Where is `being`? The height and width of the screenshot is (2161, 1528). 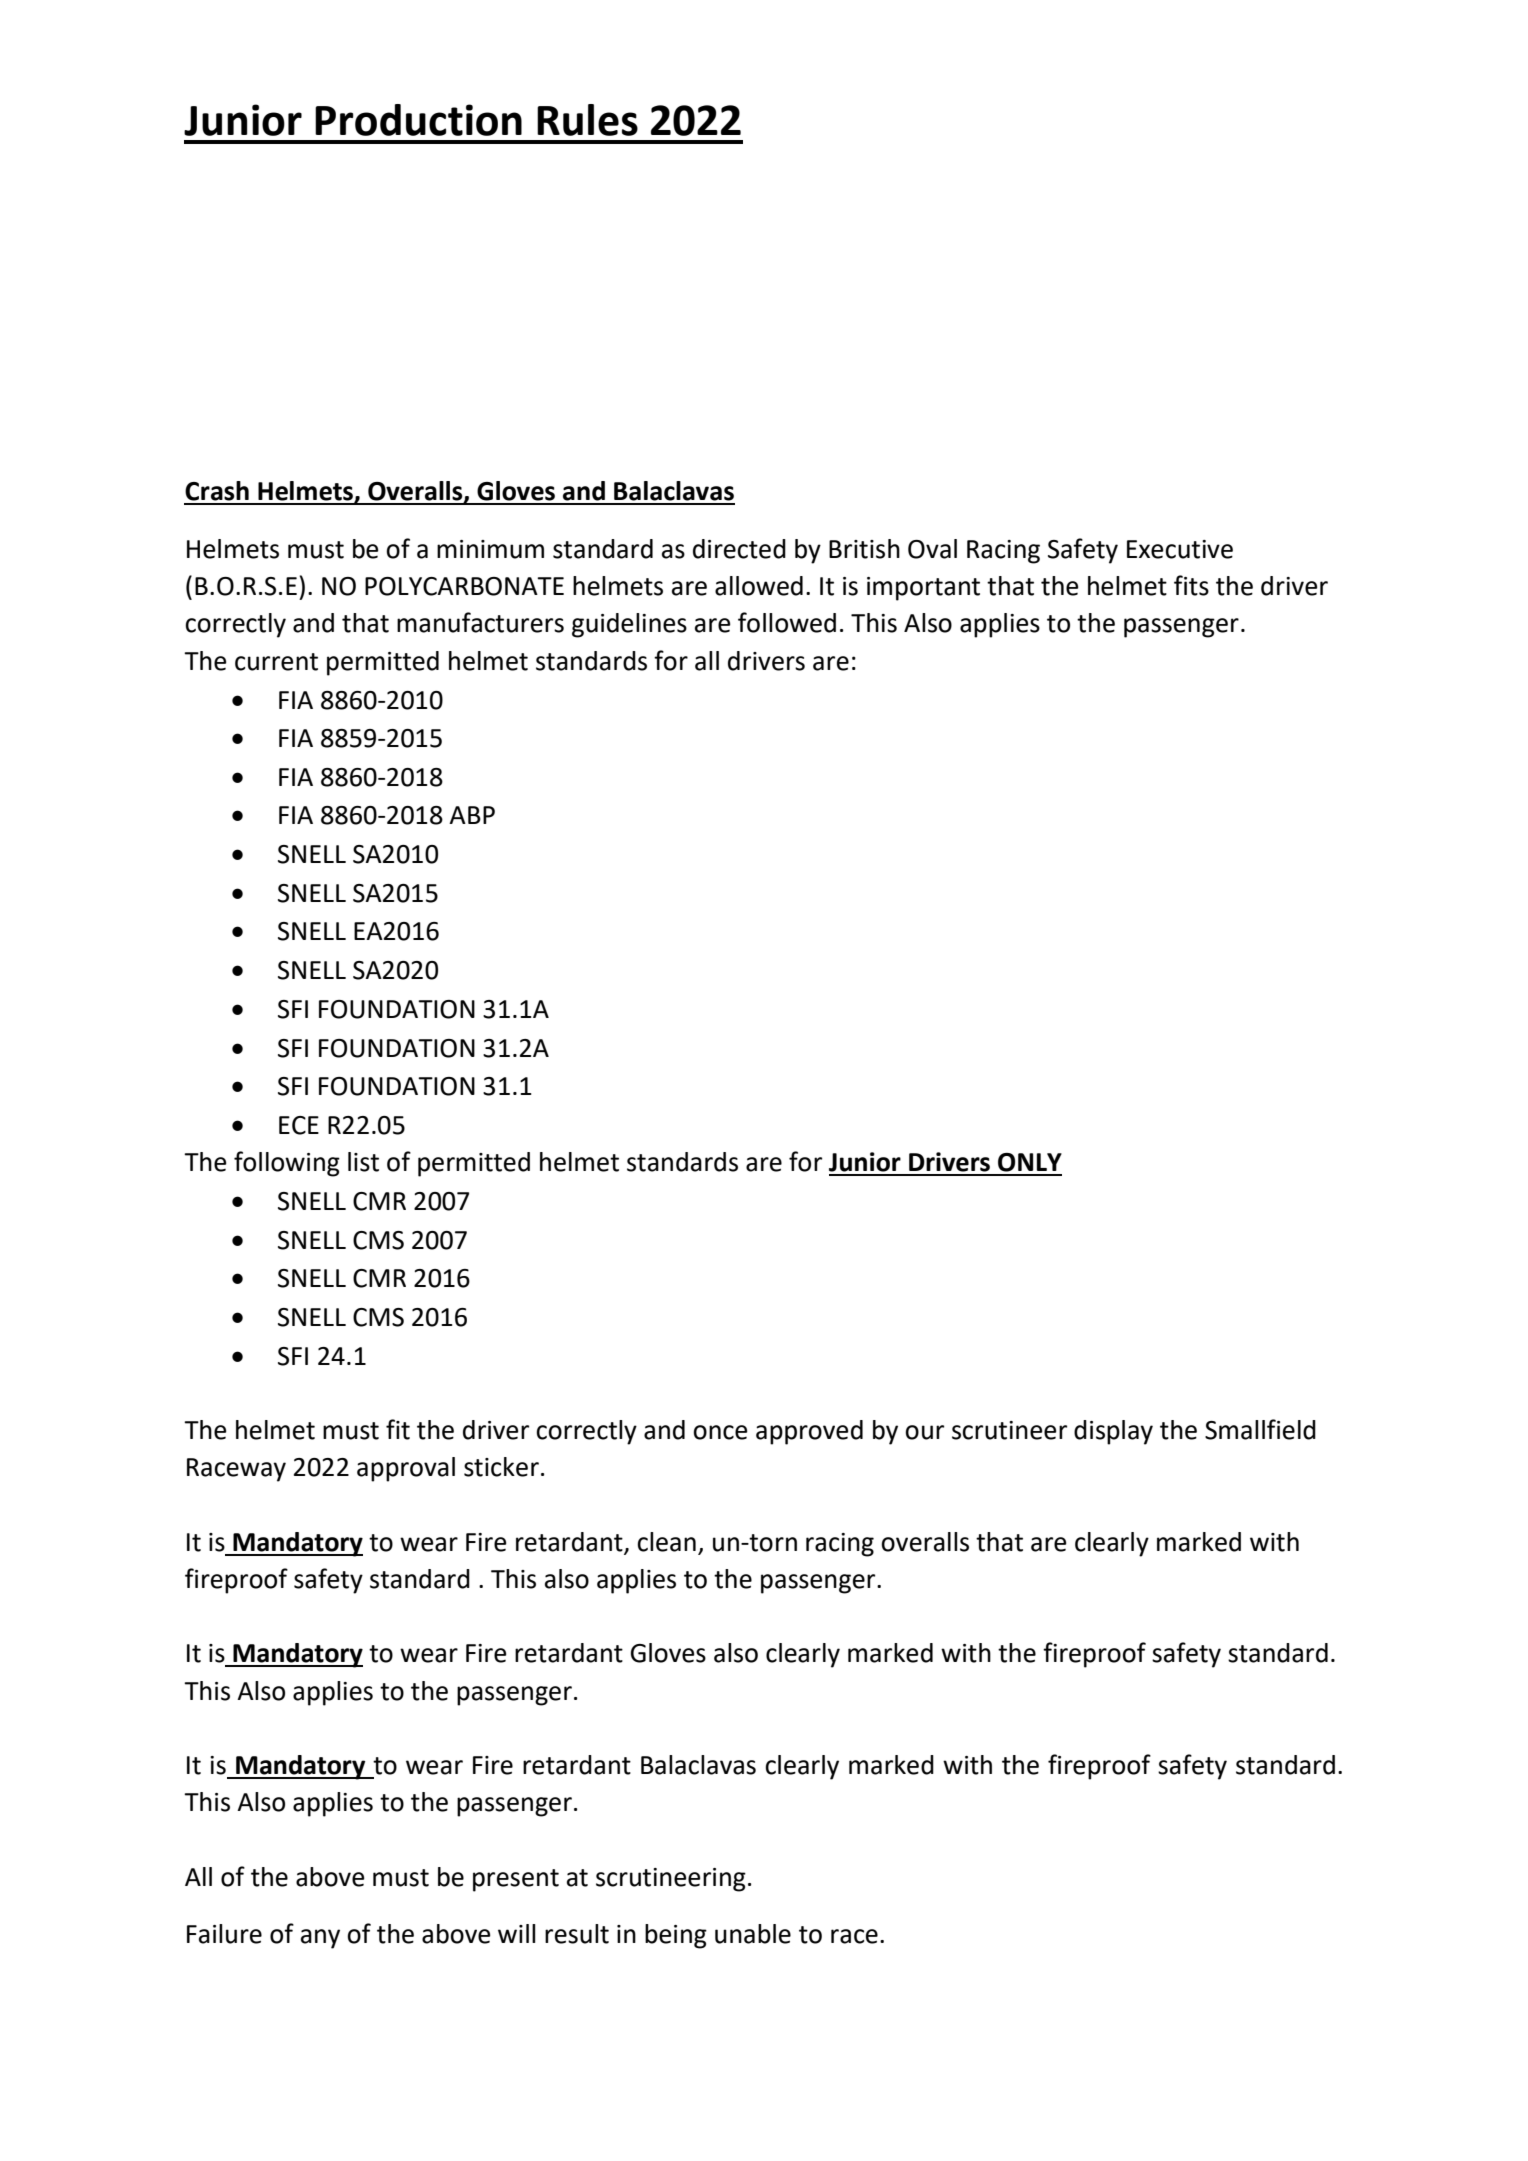 being is located at coordinates (676, 1936).
